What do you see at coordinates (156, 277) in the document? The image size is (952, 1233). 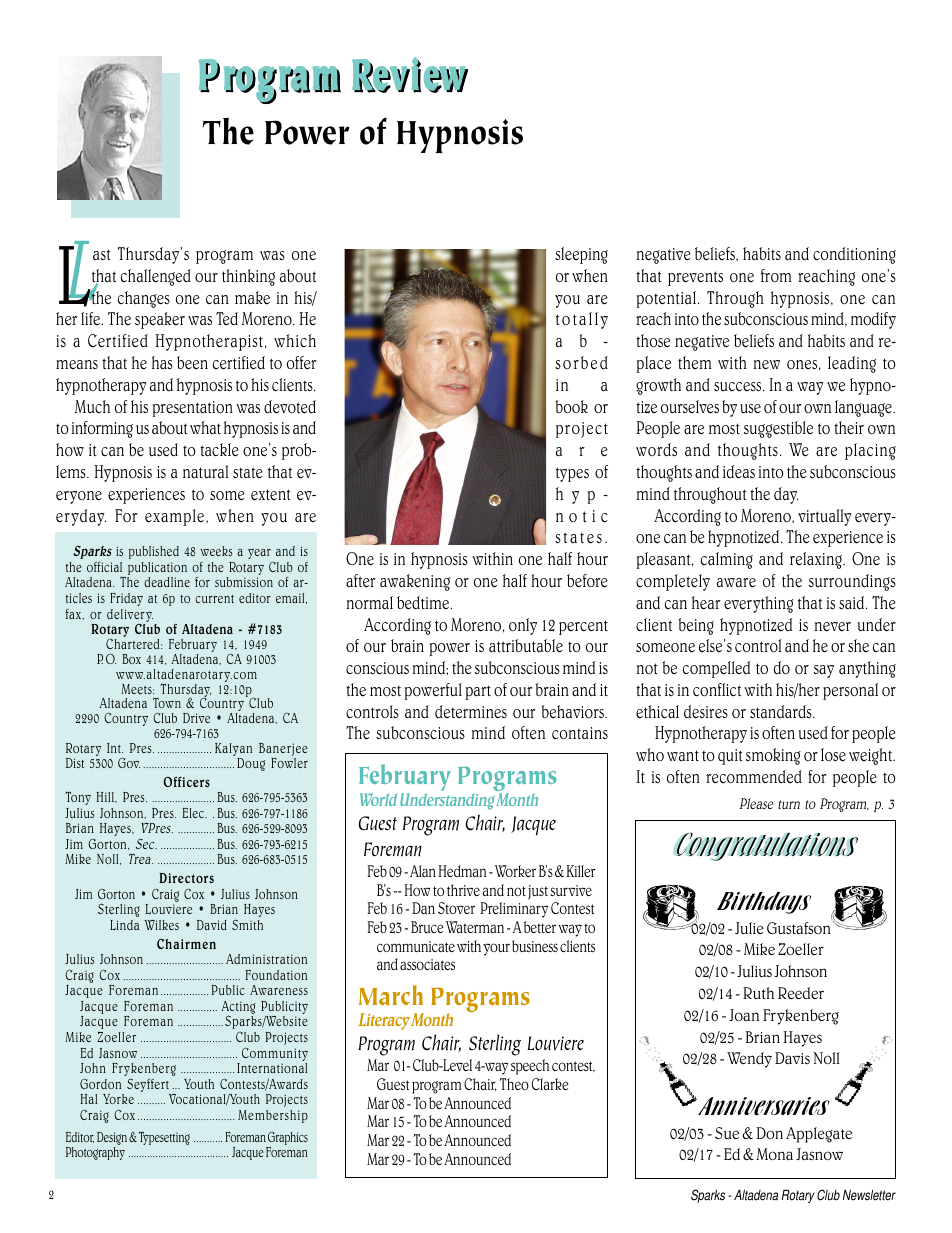 I see `challenged` at bounding box center [156, 277].
